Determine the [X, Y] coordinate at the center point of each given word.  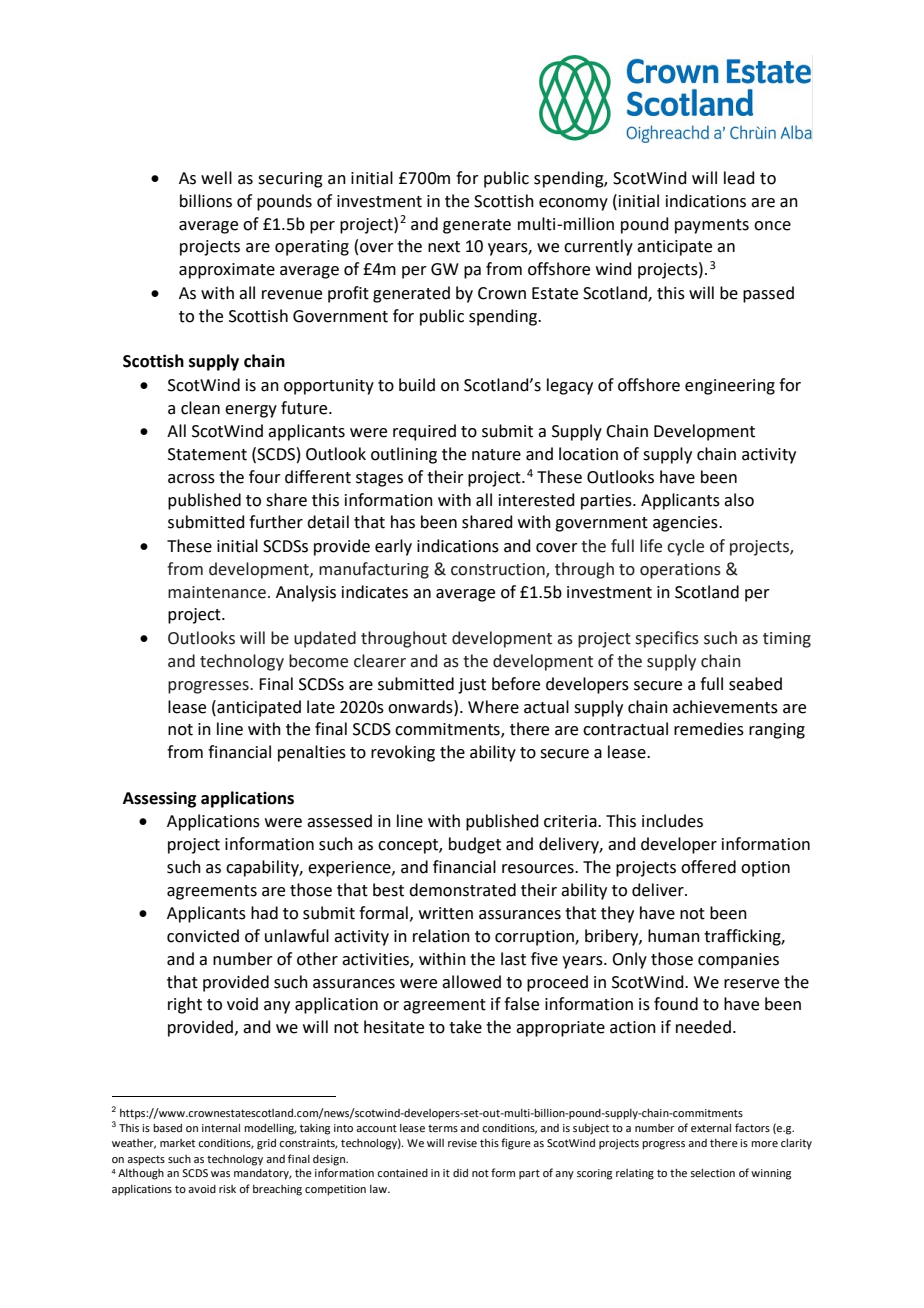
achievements [725, 707]
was [220, 1174]
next [444, 247]
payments [712, 226]
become [318, 661]
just [472, 686]
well [216, 178]
